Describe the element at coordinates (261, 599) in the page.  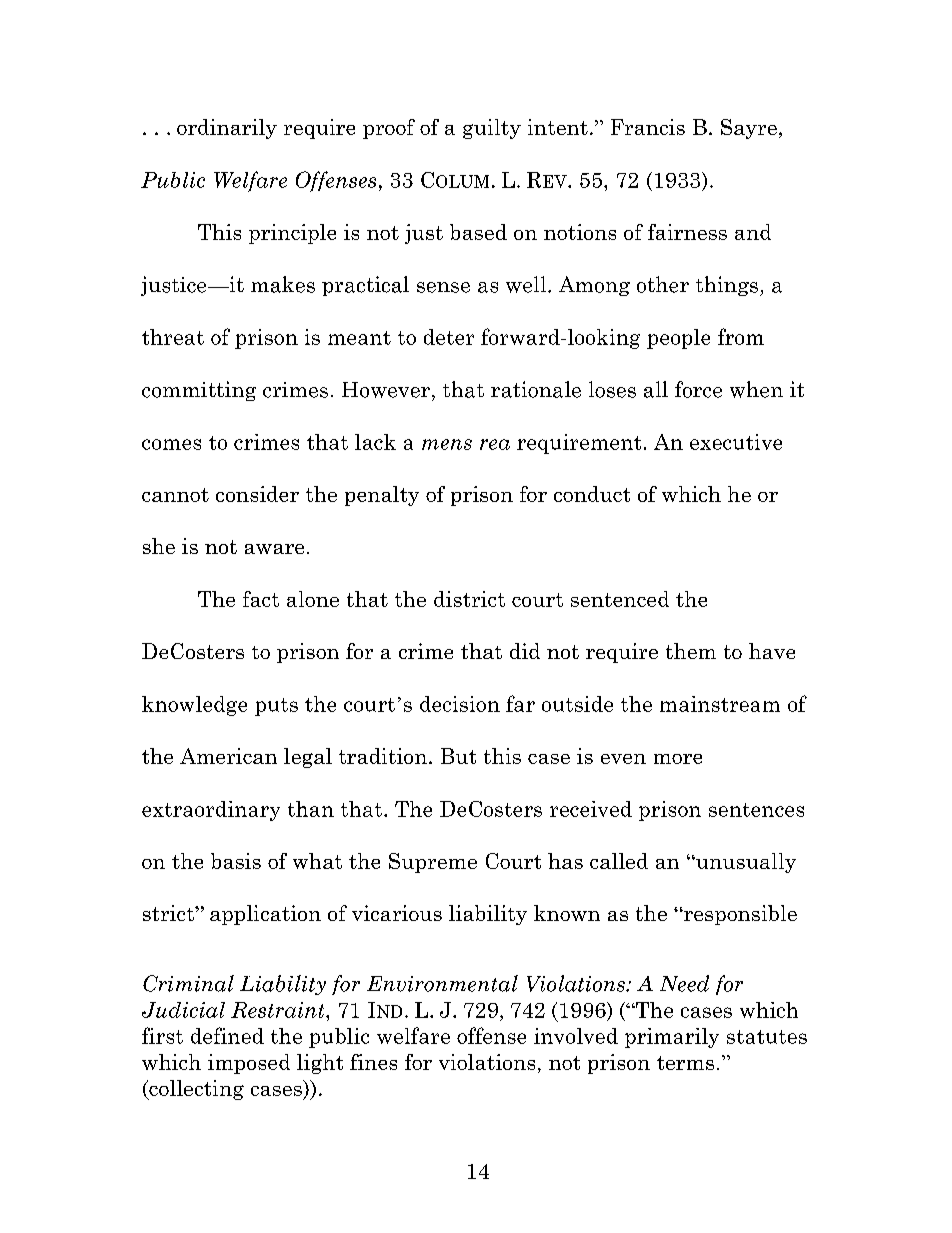
I see `fact` at that location.
